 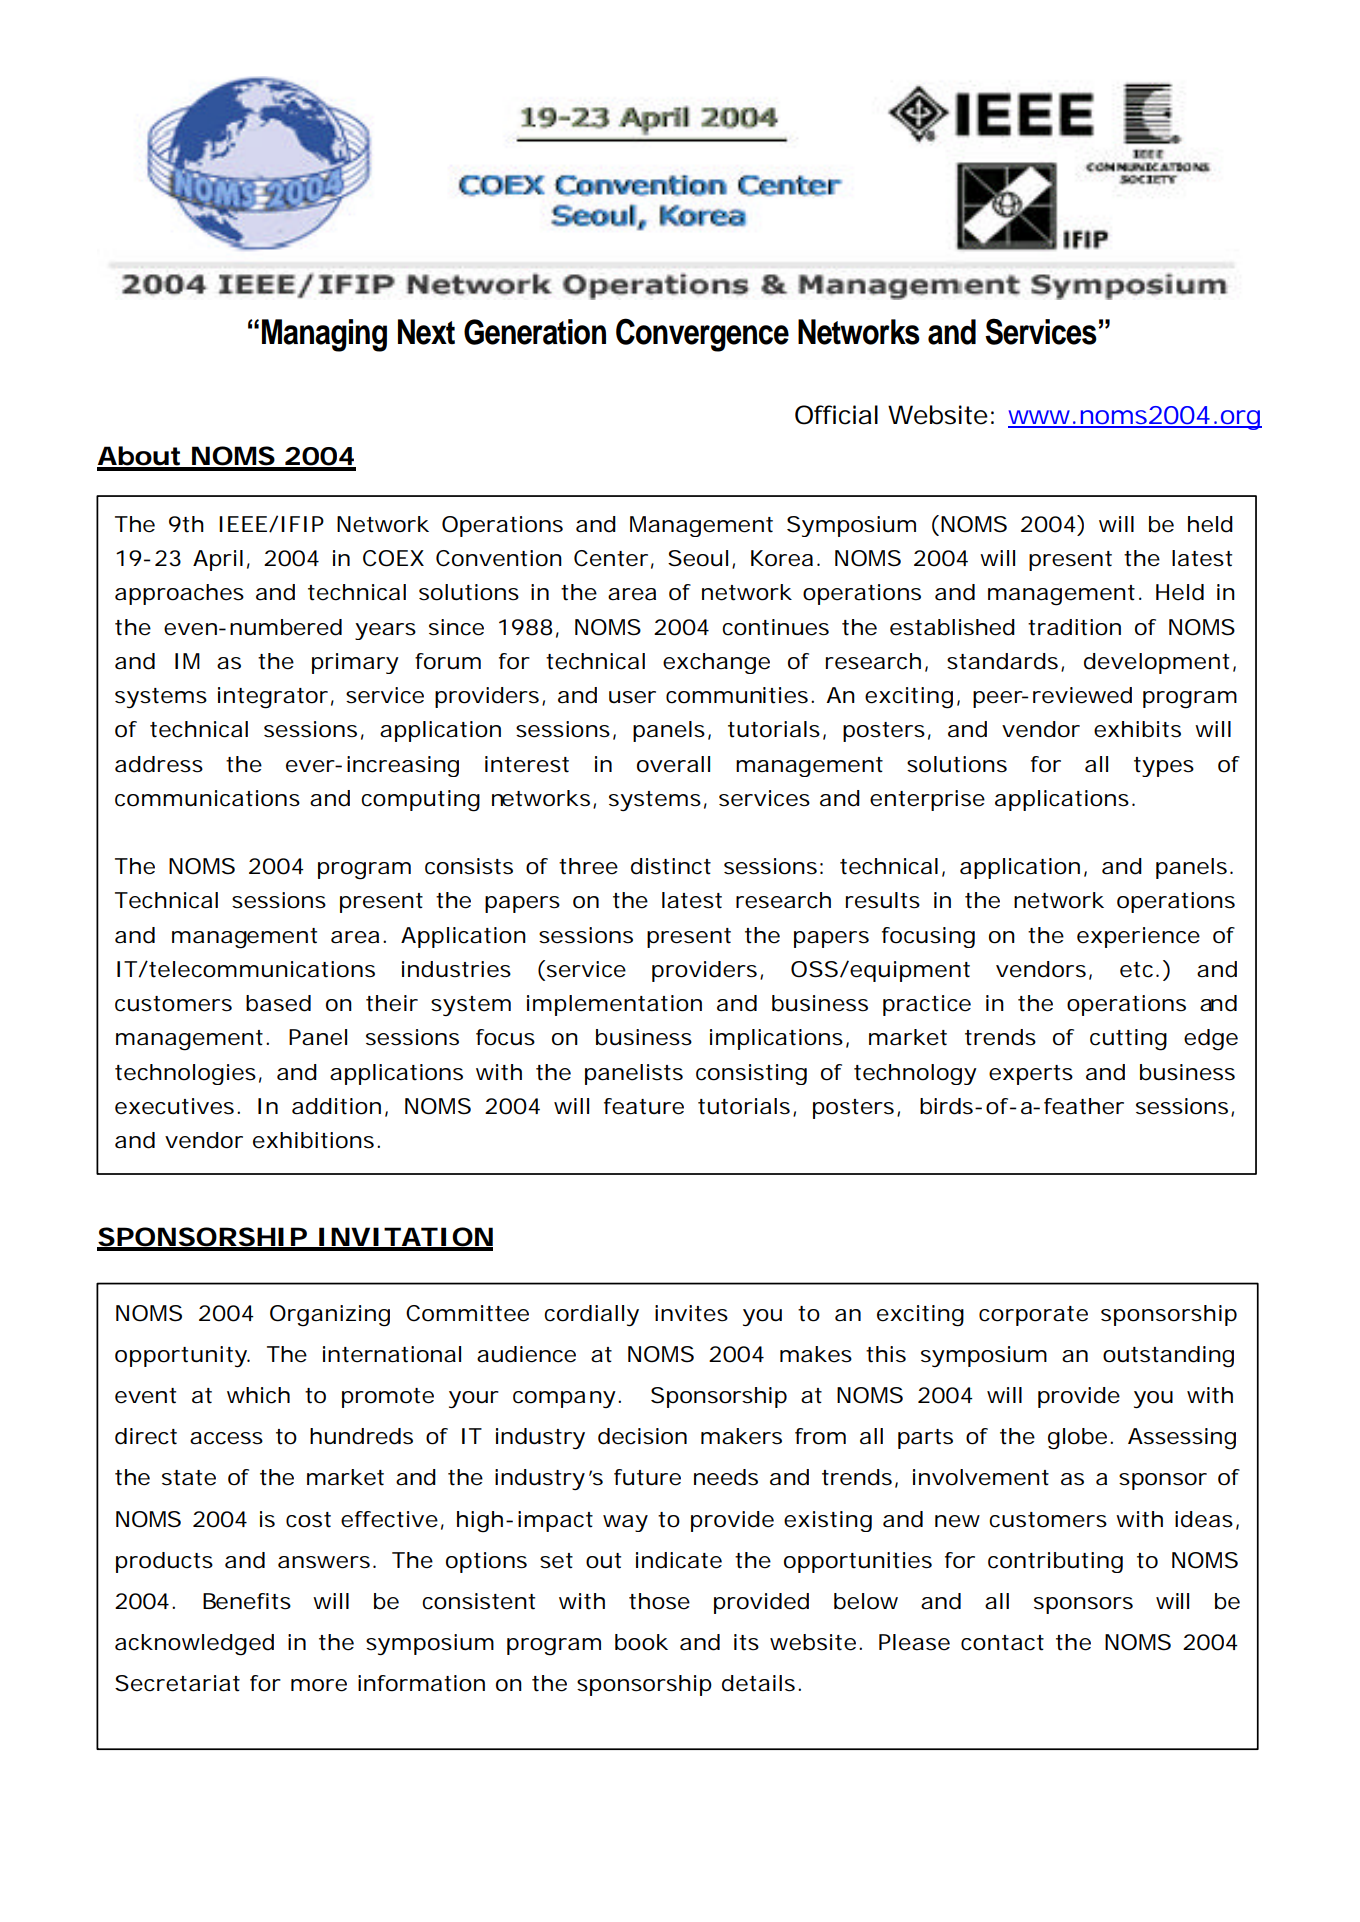 What do you see at coordinates (278, 1003) in the screenshot?
I see `based` at bounding box center [278, 1003].
